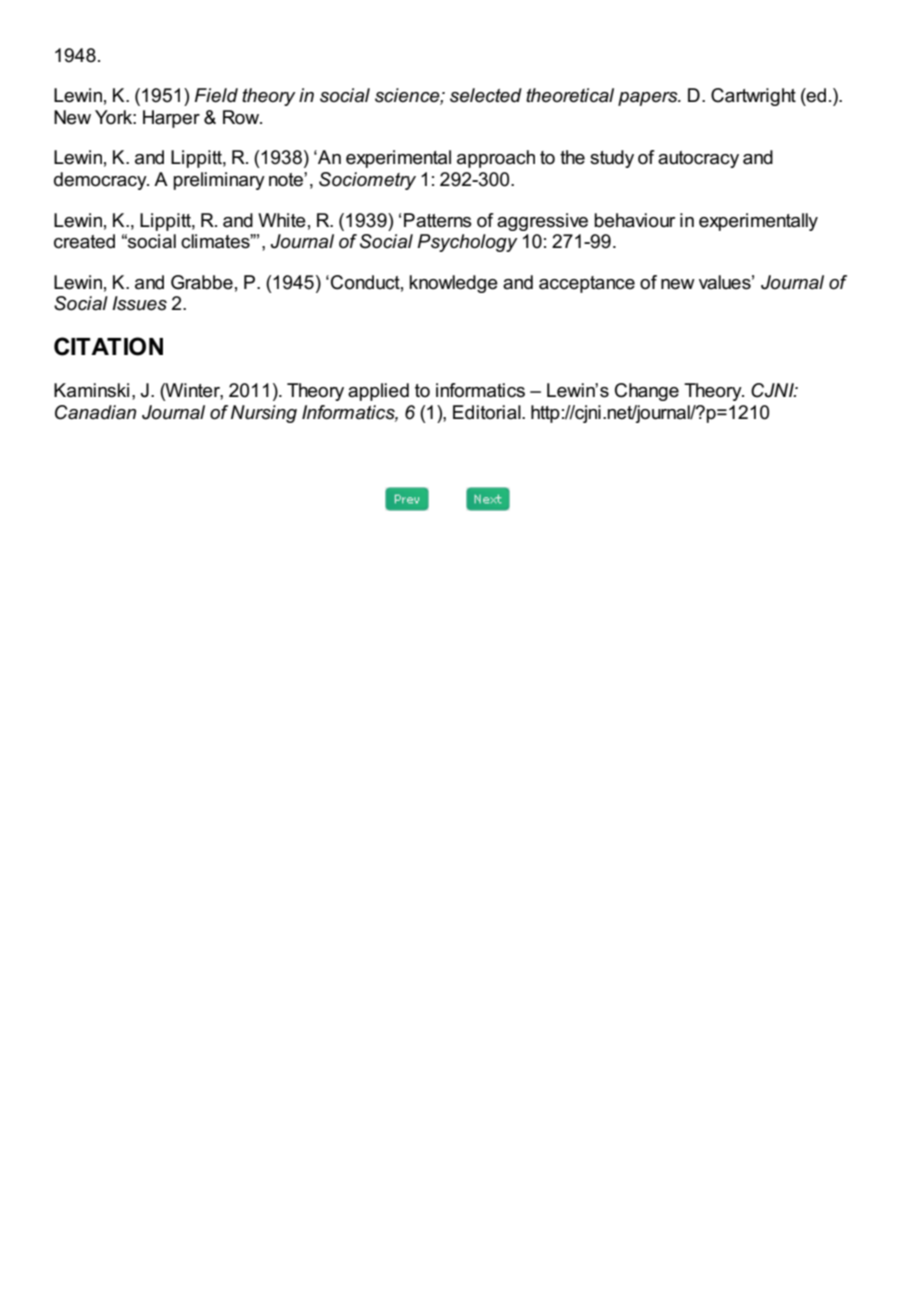 The image size is (924, 1308). What do you see at coordinates (467, 243) in the image?
I see `Psychology` at bounding box center [467, 243].
